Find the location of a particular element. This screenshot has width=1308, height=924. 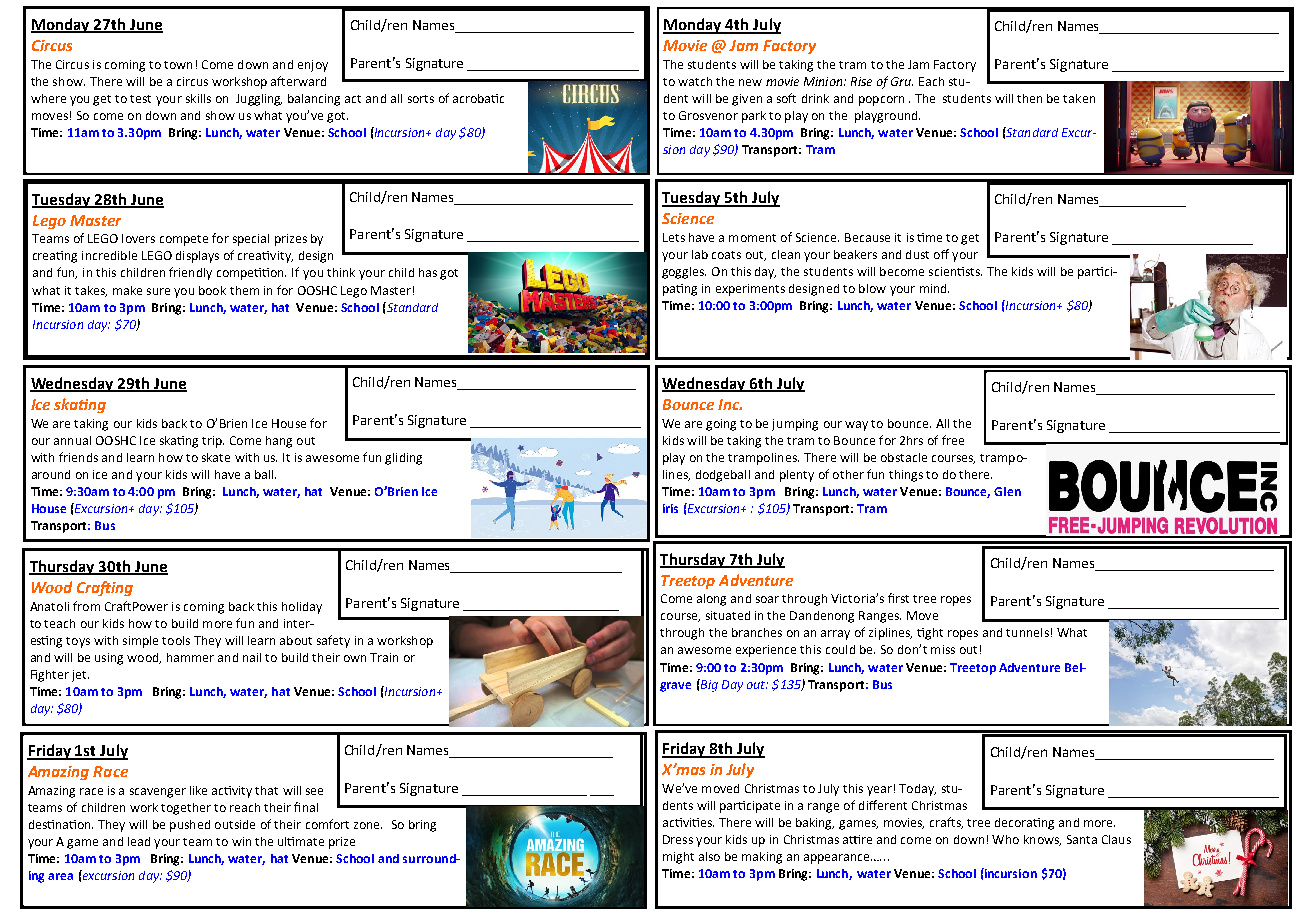

scientists is located at coordinates (955, 271).
